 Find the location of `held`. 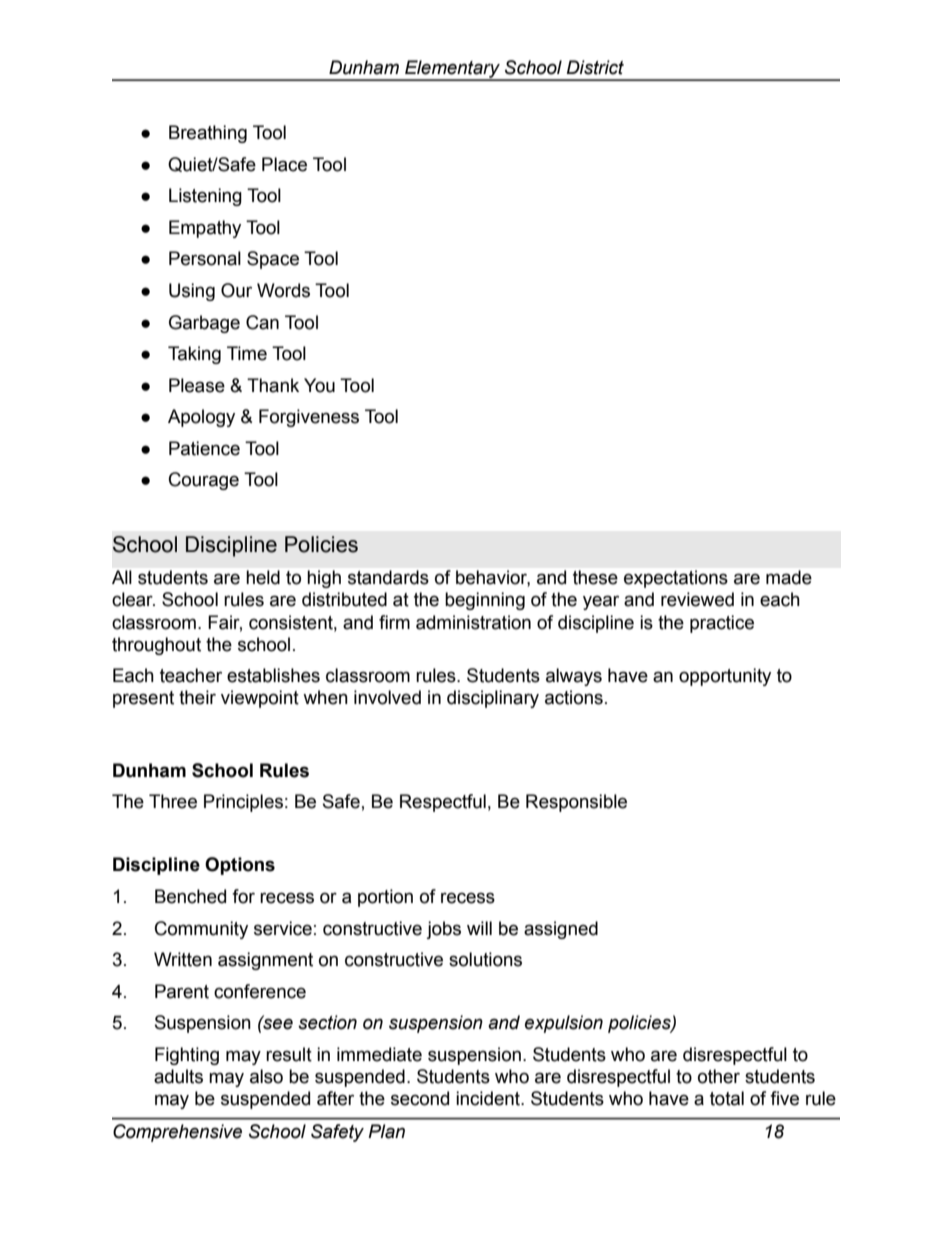

held is located at coordinates (263, 577).
